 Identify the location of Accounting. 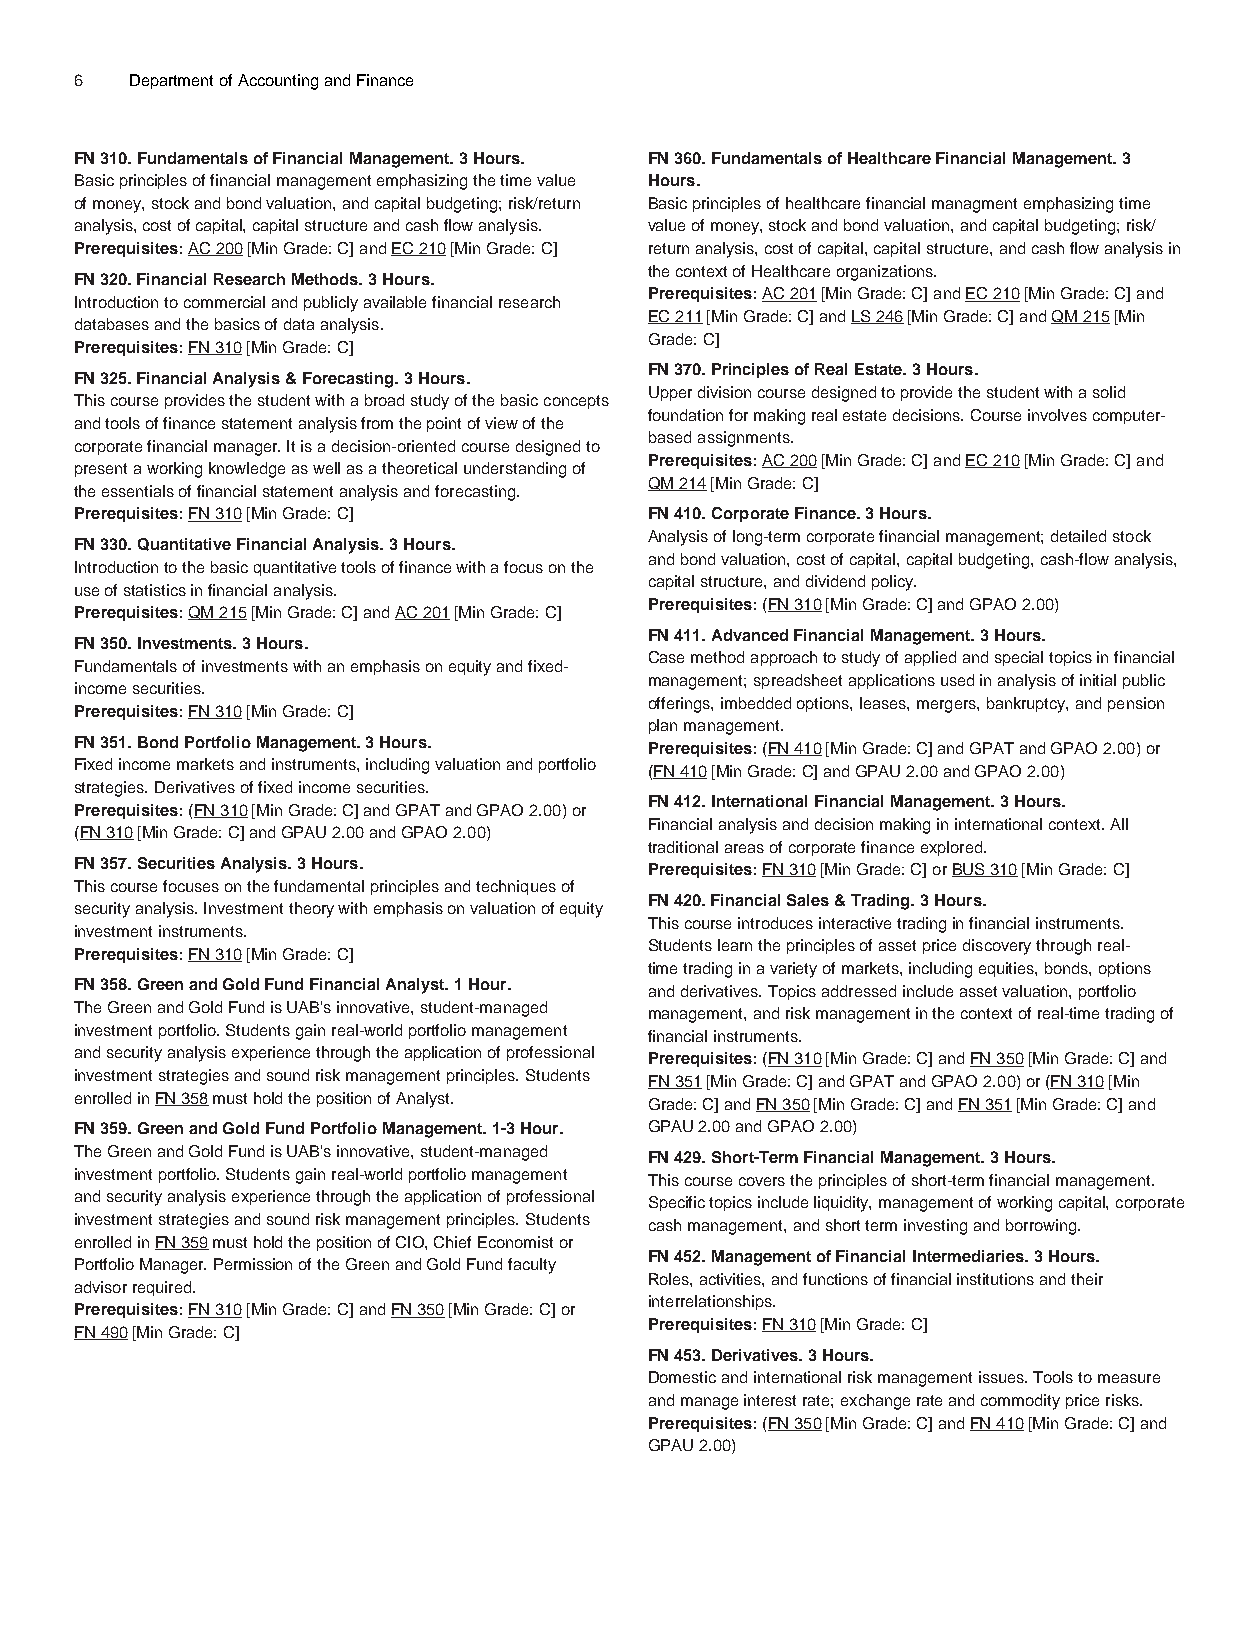
(278, 82).
